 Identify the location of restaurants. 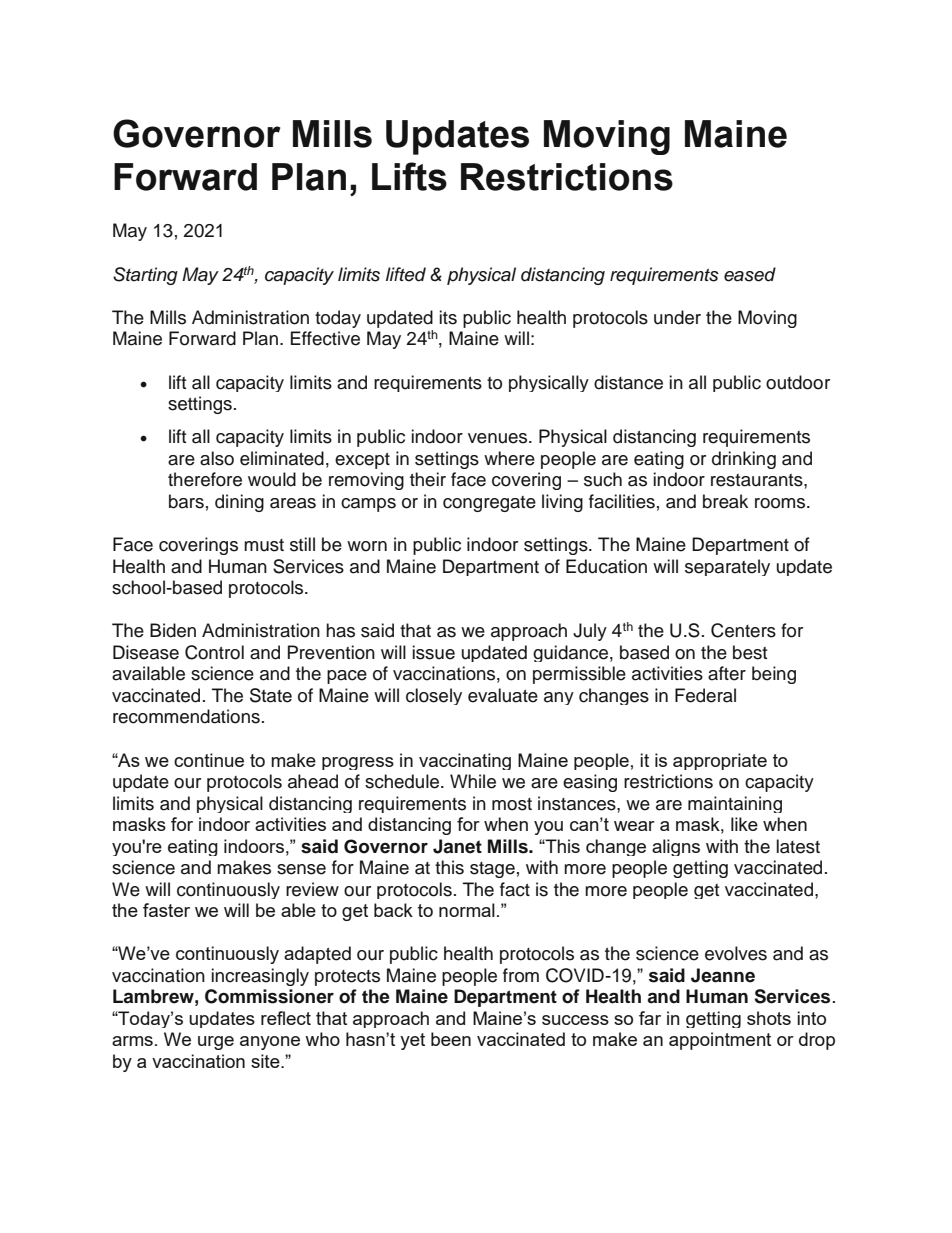
(758, 480).
